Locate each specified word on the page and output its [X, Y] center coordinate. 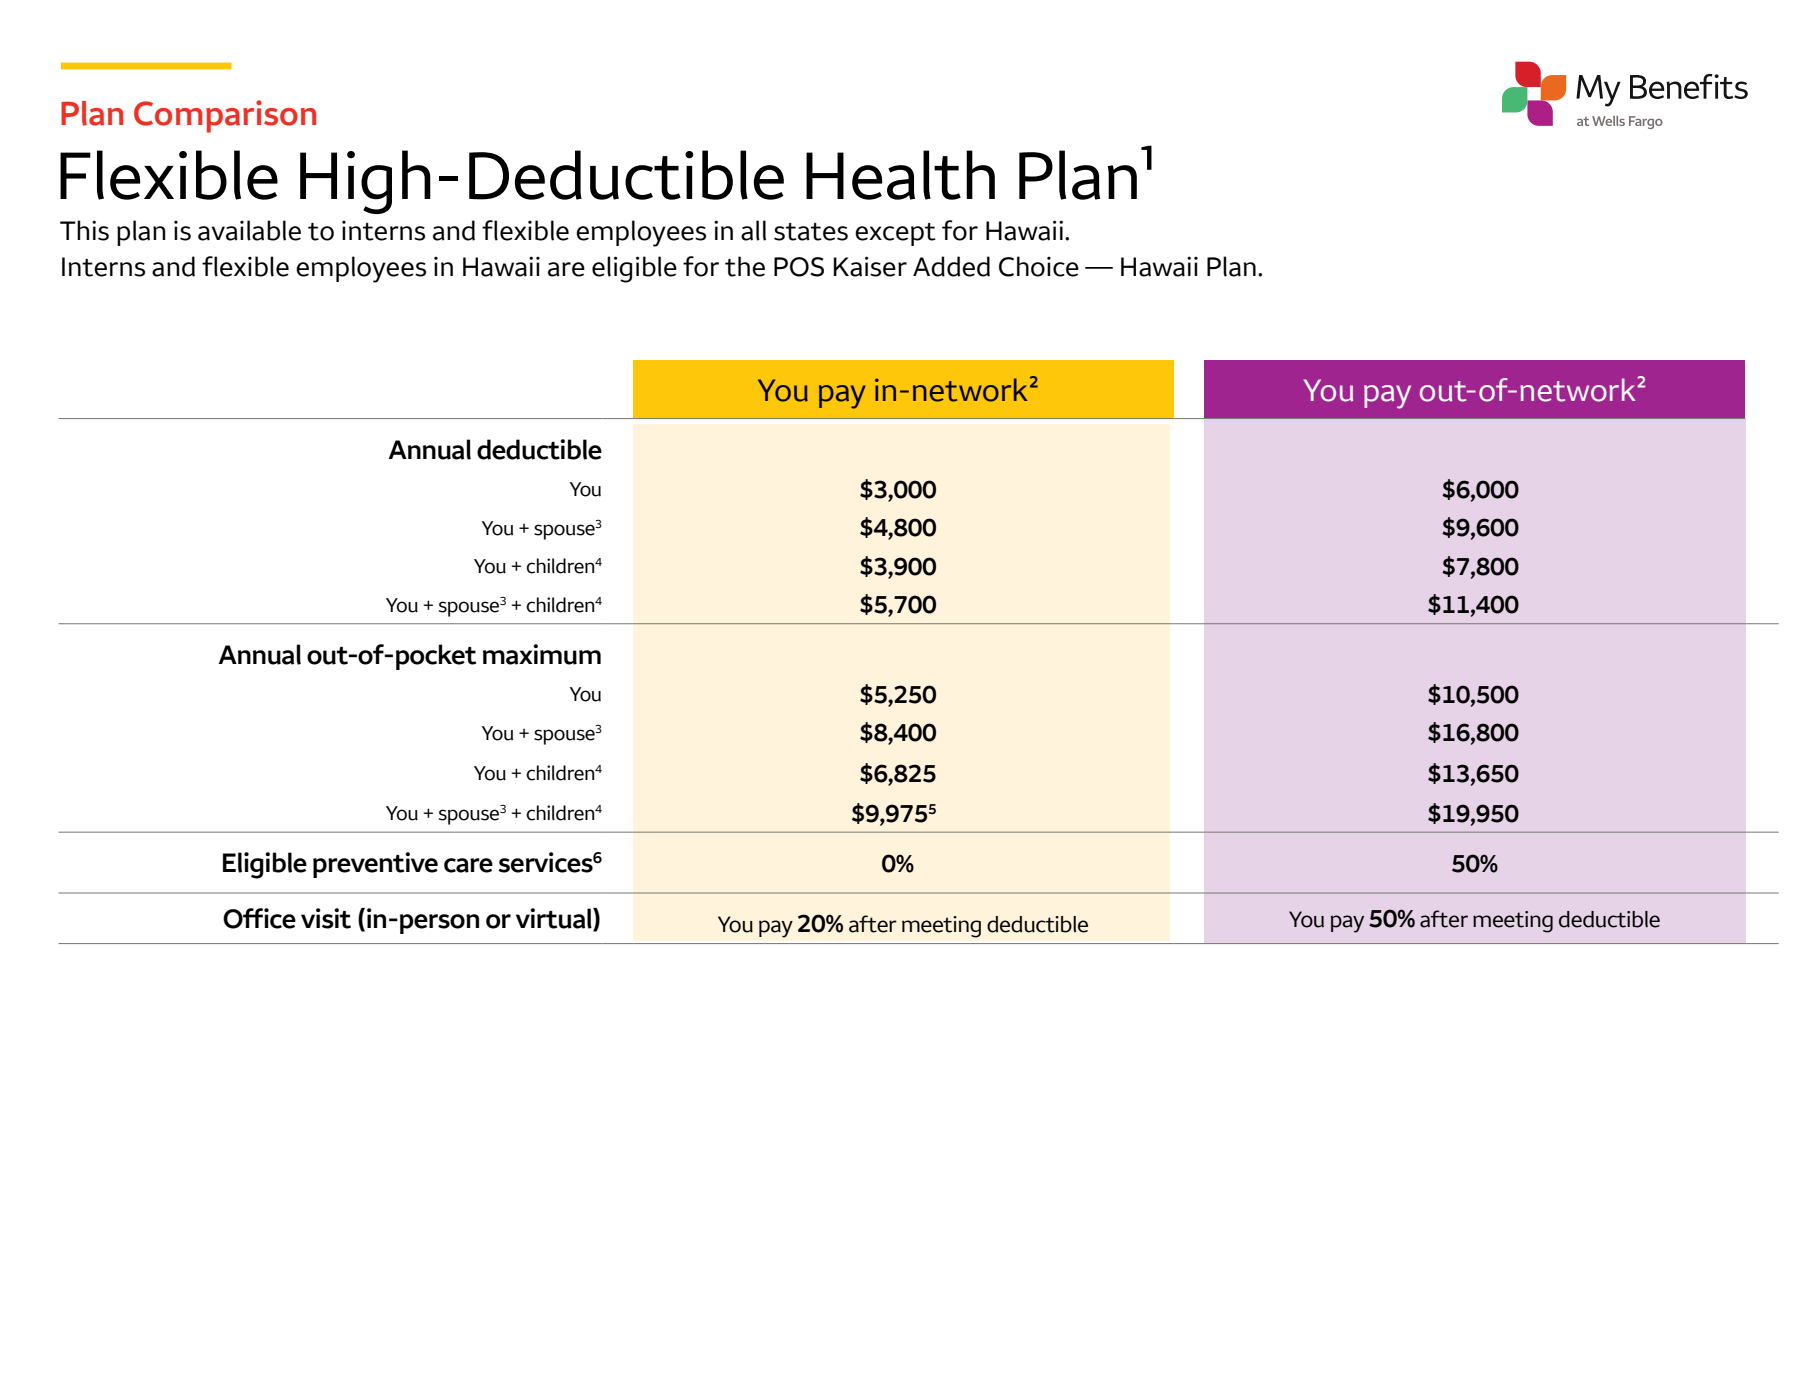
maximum [542, 654]
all [753, 230]
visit [326, 918]
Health [900, 175]
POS [799, 267]
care [468, 865]
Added [951, 266]
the [745, 266]
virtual [555, 919]
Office [259, 918]
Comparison [225, 116]
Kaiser [870, 266]
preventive [375, 865]
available [249, 230]
